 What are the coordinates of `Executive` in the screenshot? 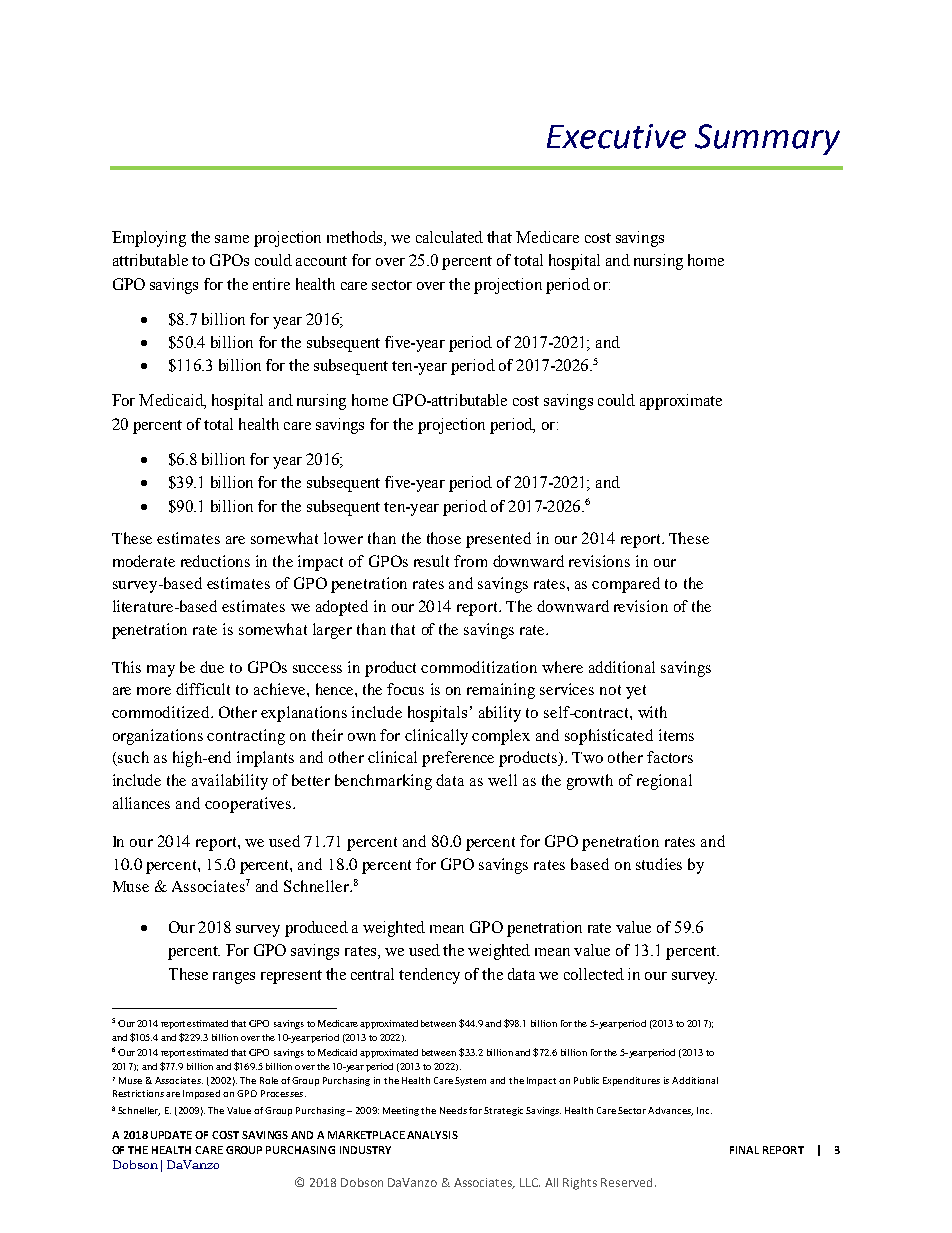 It's located at (616, 136).
